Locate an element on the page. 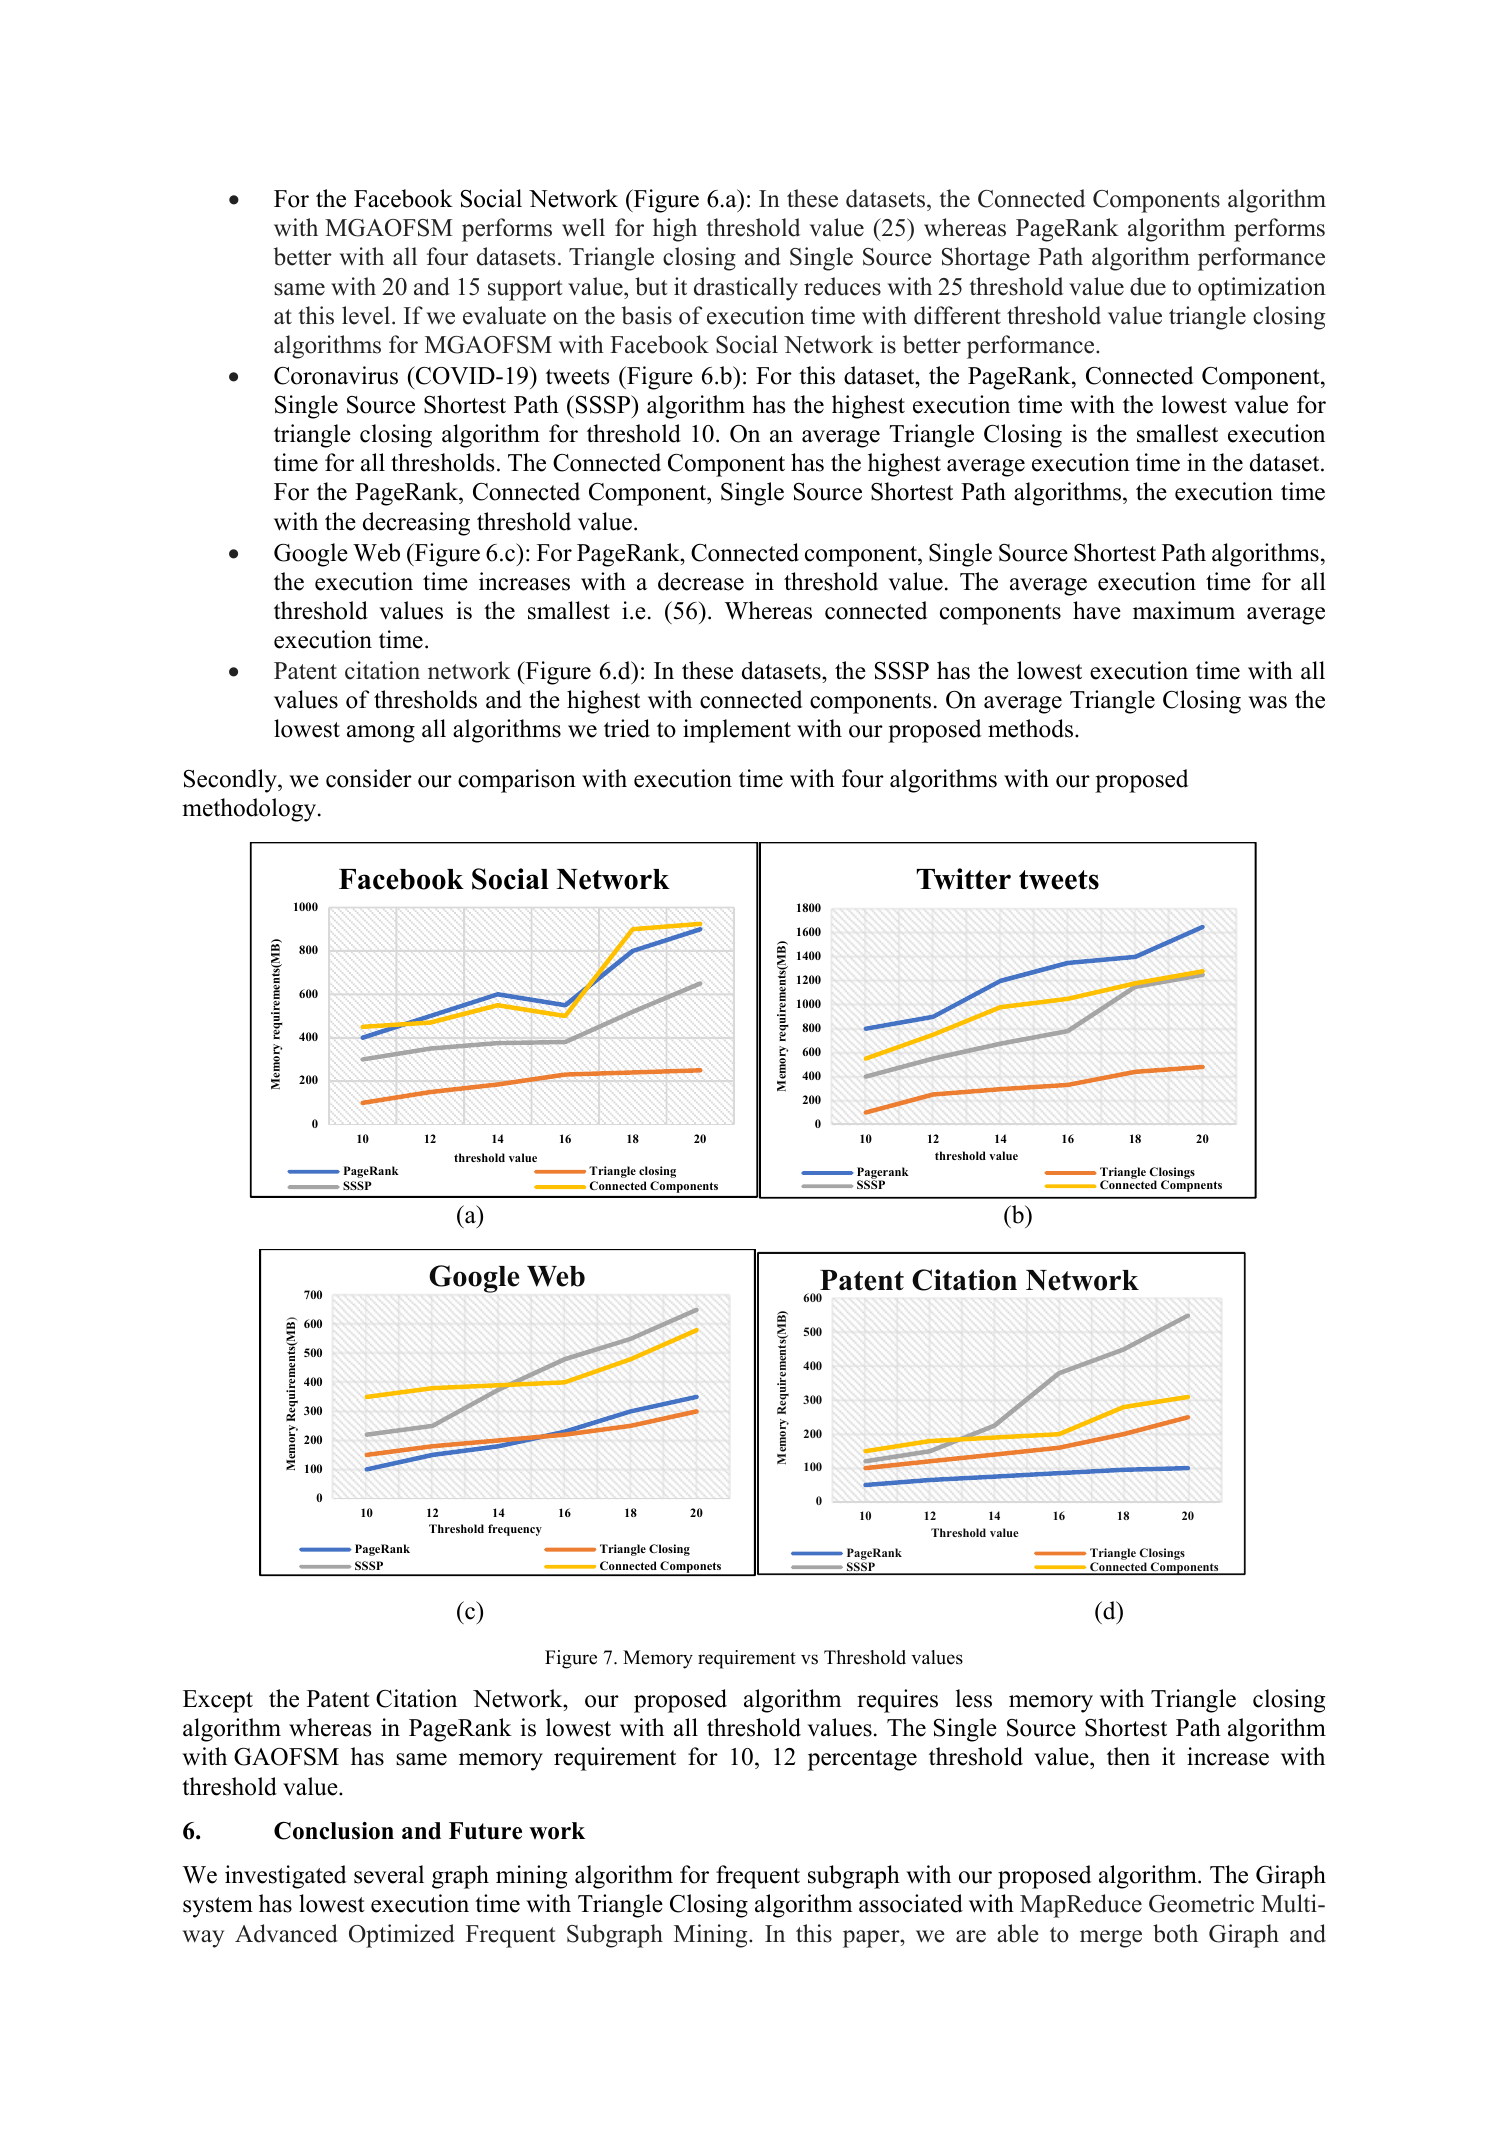  drastically is located at coordinates (746, 289).
